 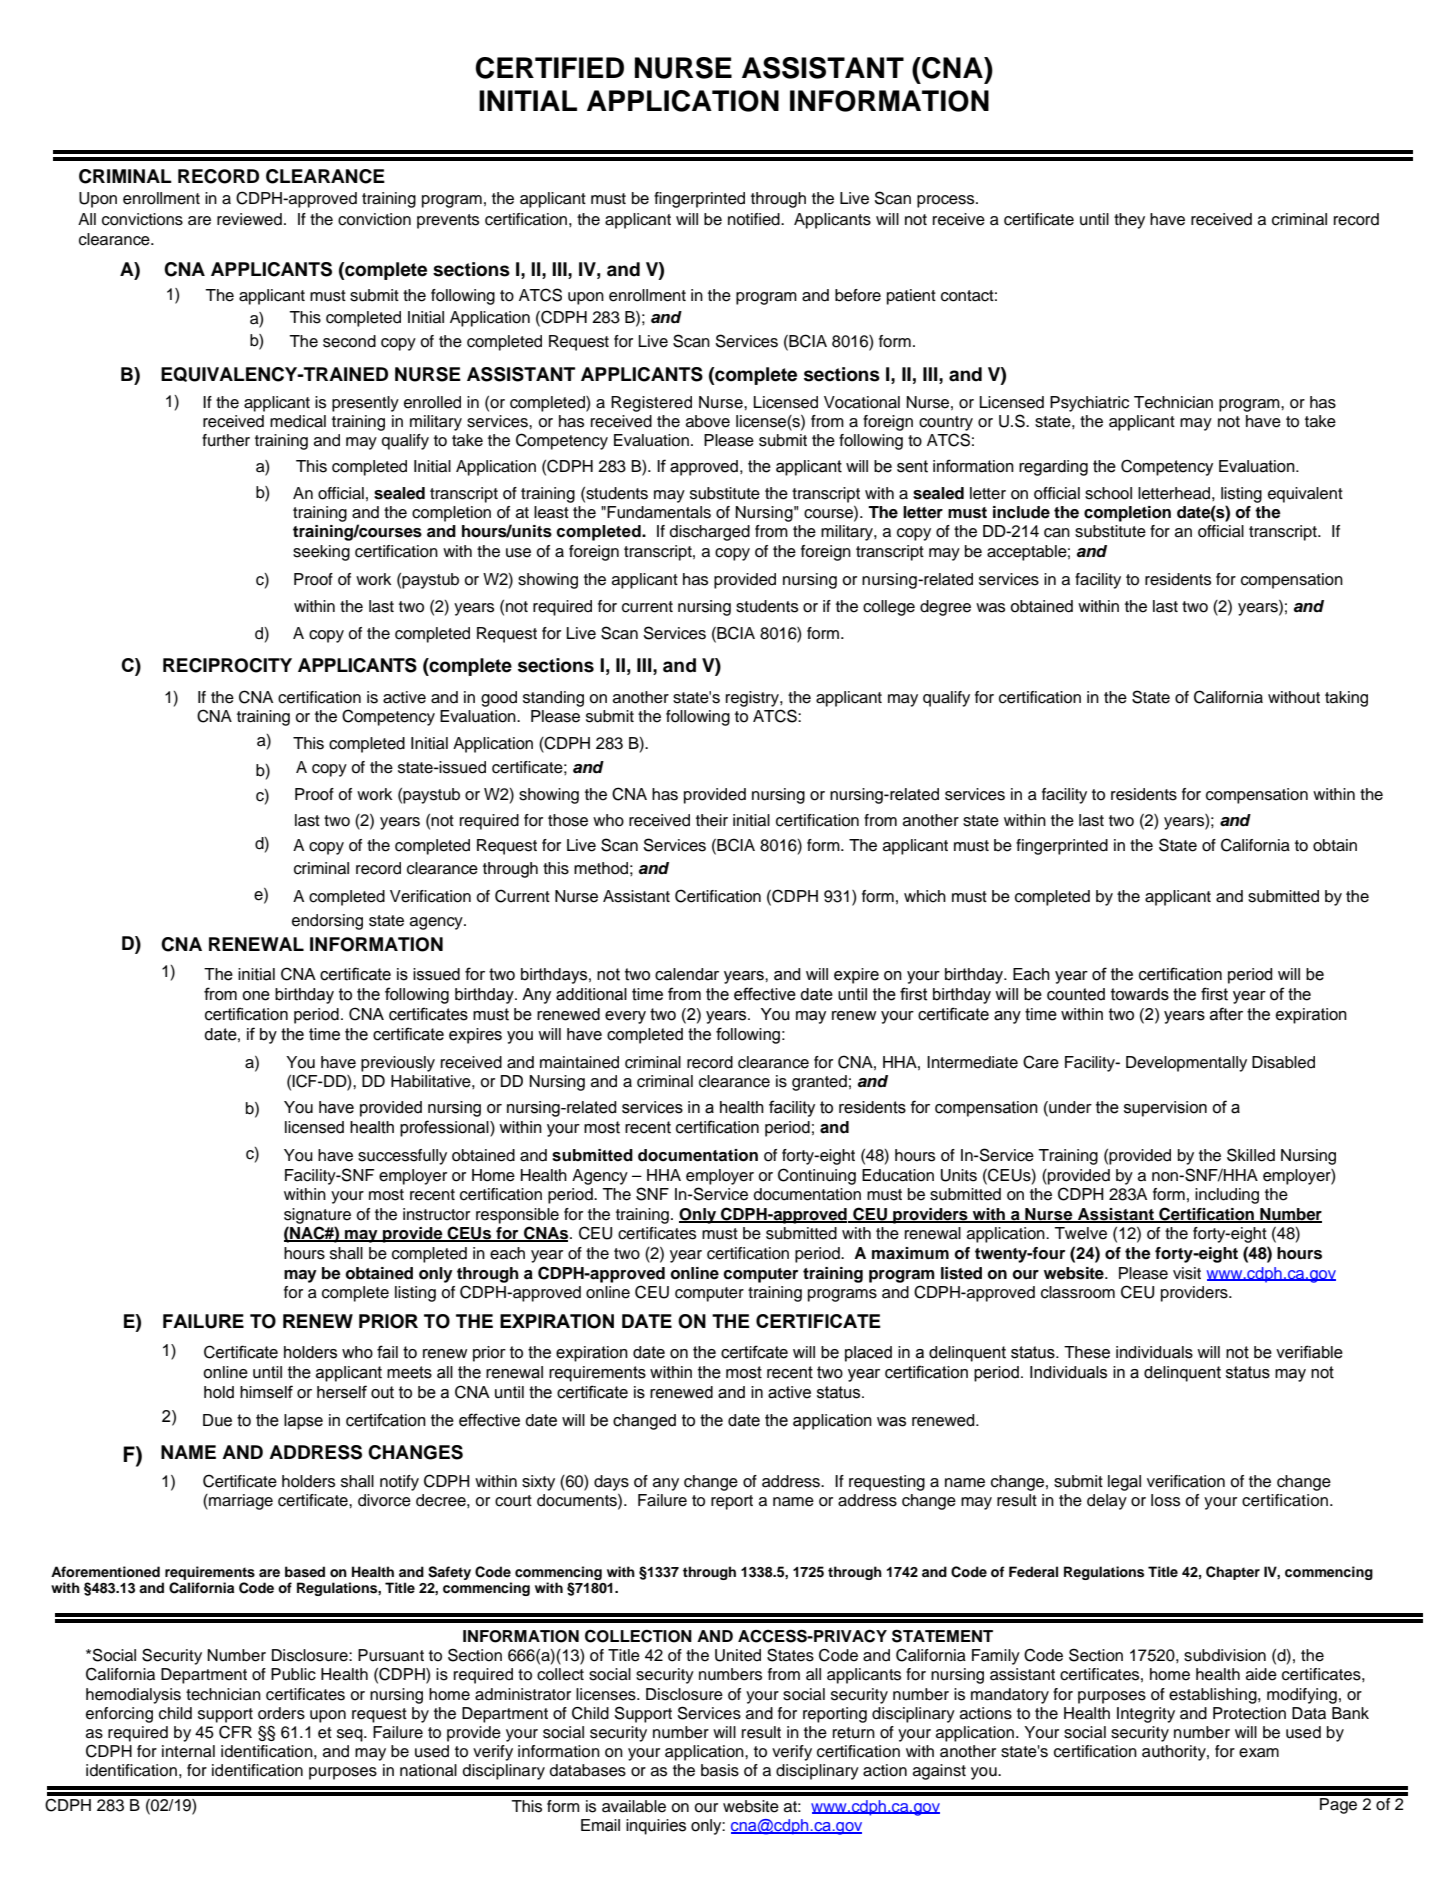 What do you see at coordinates (625, 1017) in the image?
I see `every` at bounding box center [625, 1017].
